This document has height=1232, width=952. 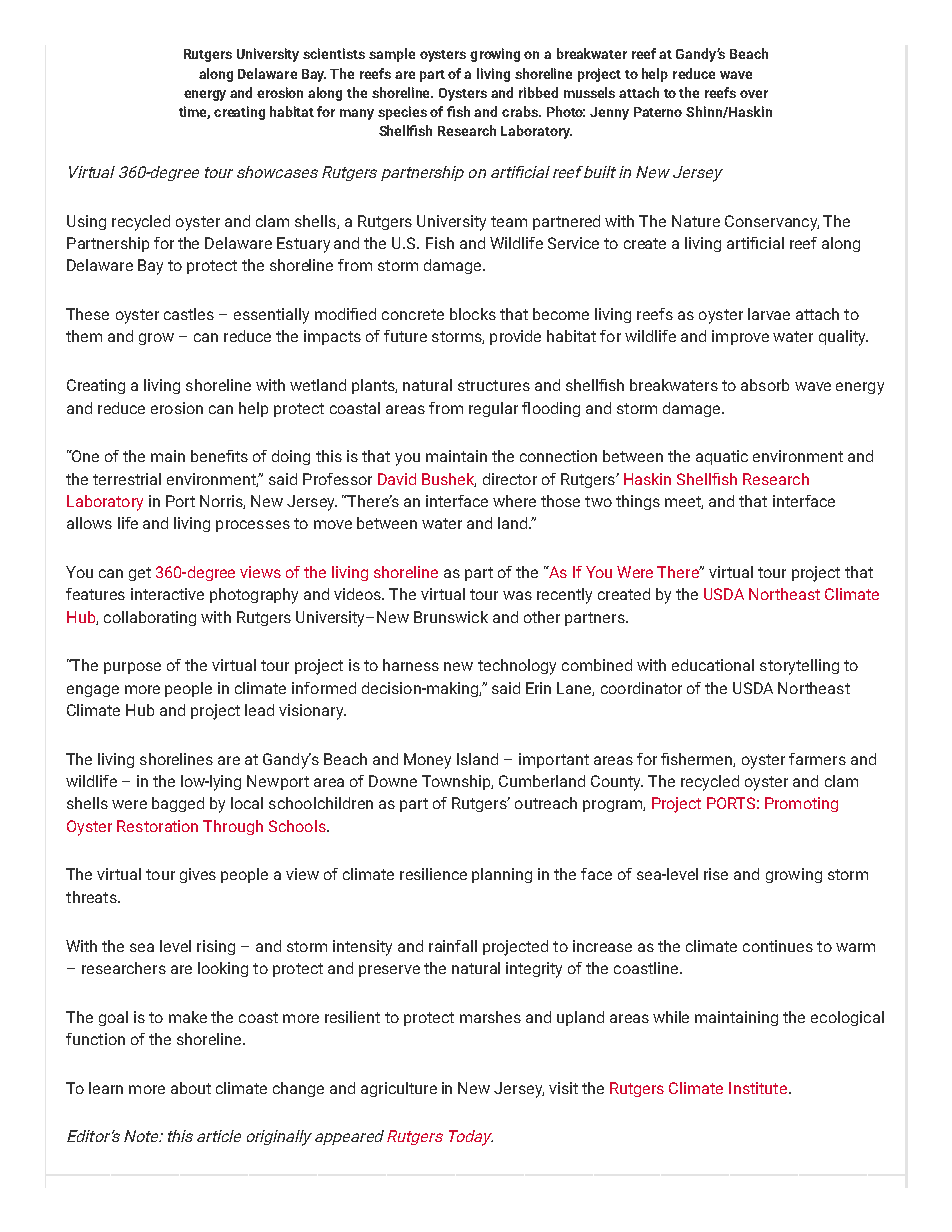 What do you see at coordinates (427, 761) in the document?
I see `Money` at bounding box center [427, 761].
